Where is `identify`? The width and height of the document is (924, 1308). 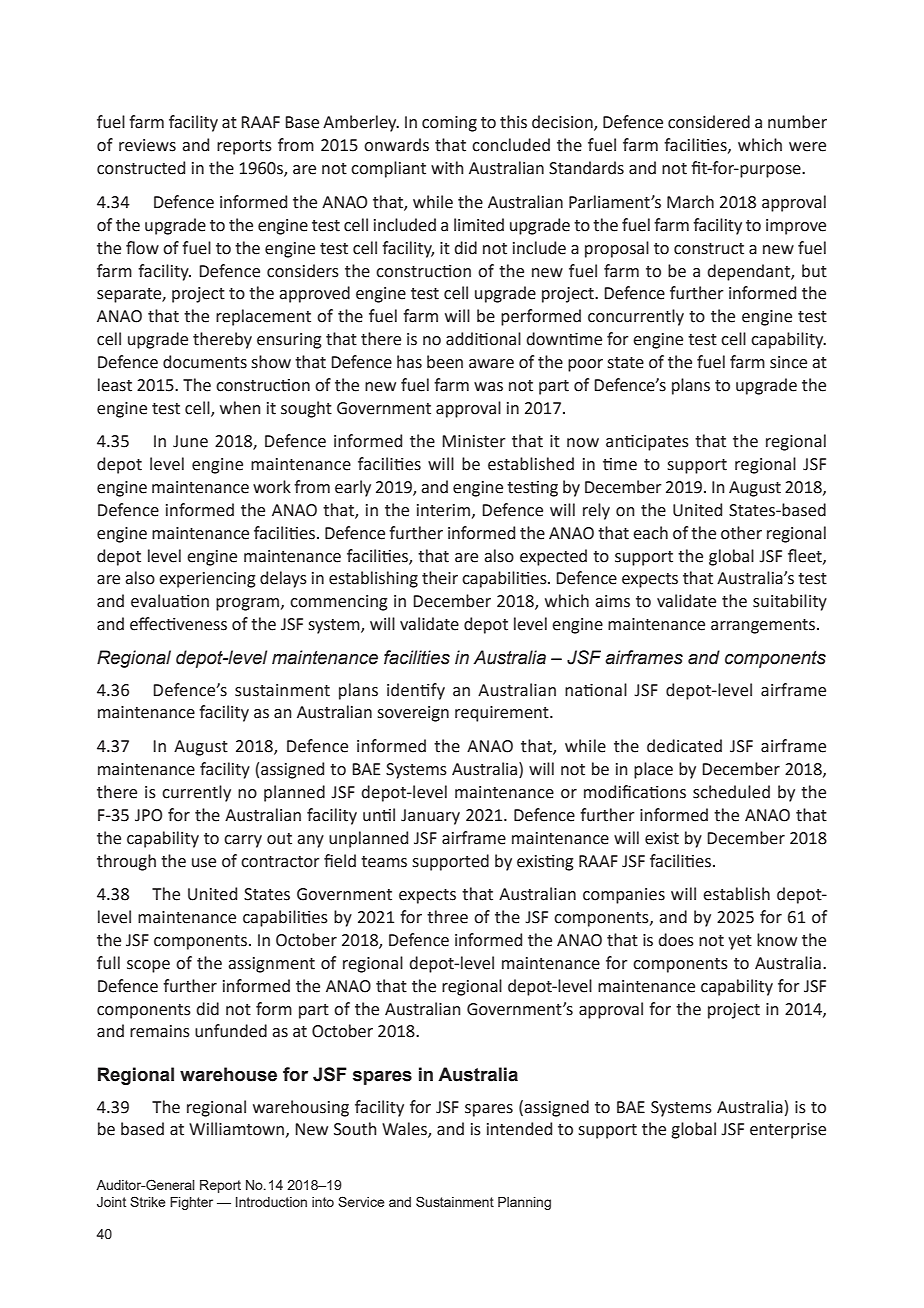
identify is located at coordinates (416, 691).
